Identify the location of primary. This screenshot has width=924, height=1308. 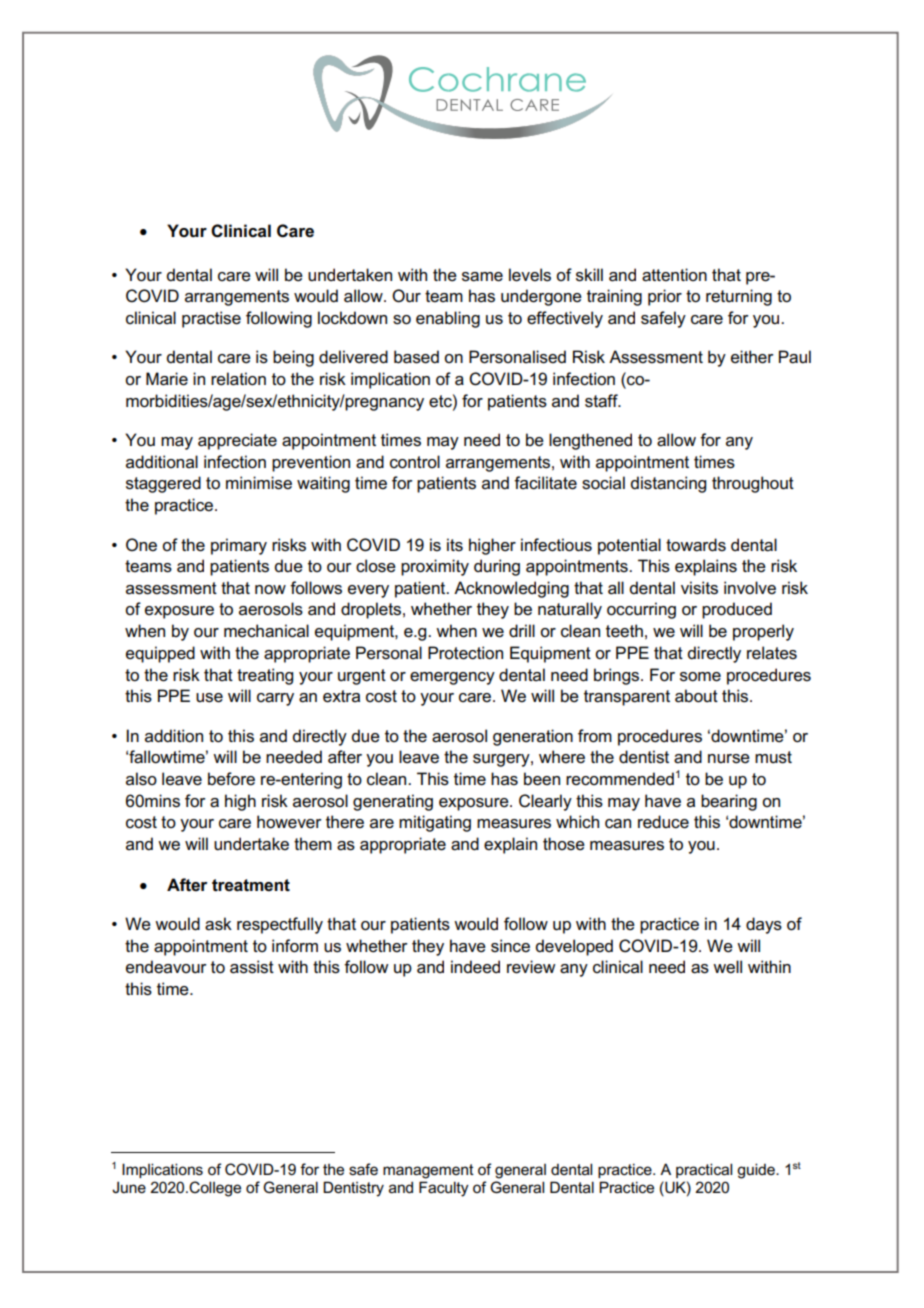
(239, 546).
